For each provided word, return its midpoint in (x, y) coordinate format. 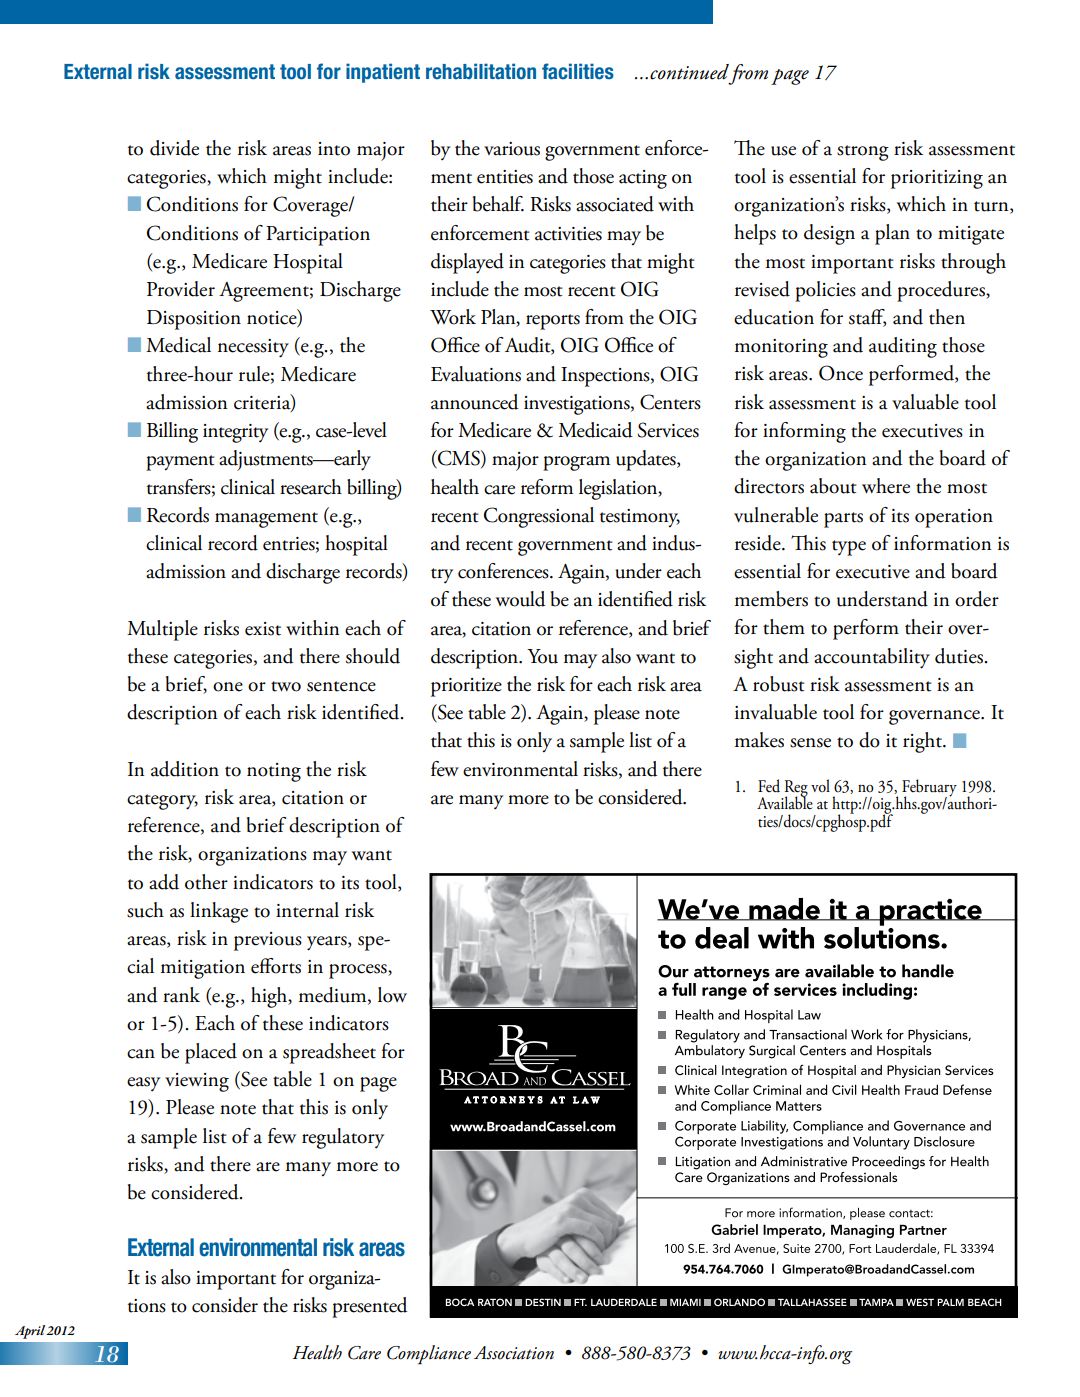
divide (174, 148)
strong (863, 153)
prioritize (466, 687)
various (512, 149)
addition (185, 769)
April (31, 1332)
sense (810, 743)
